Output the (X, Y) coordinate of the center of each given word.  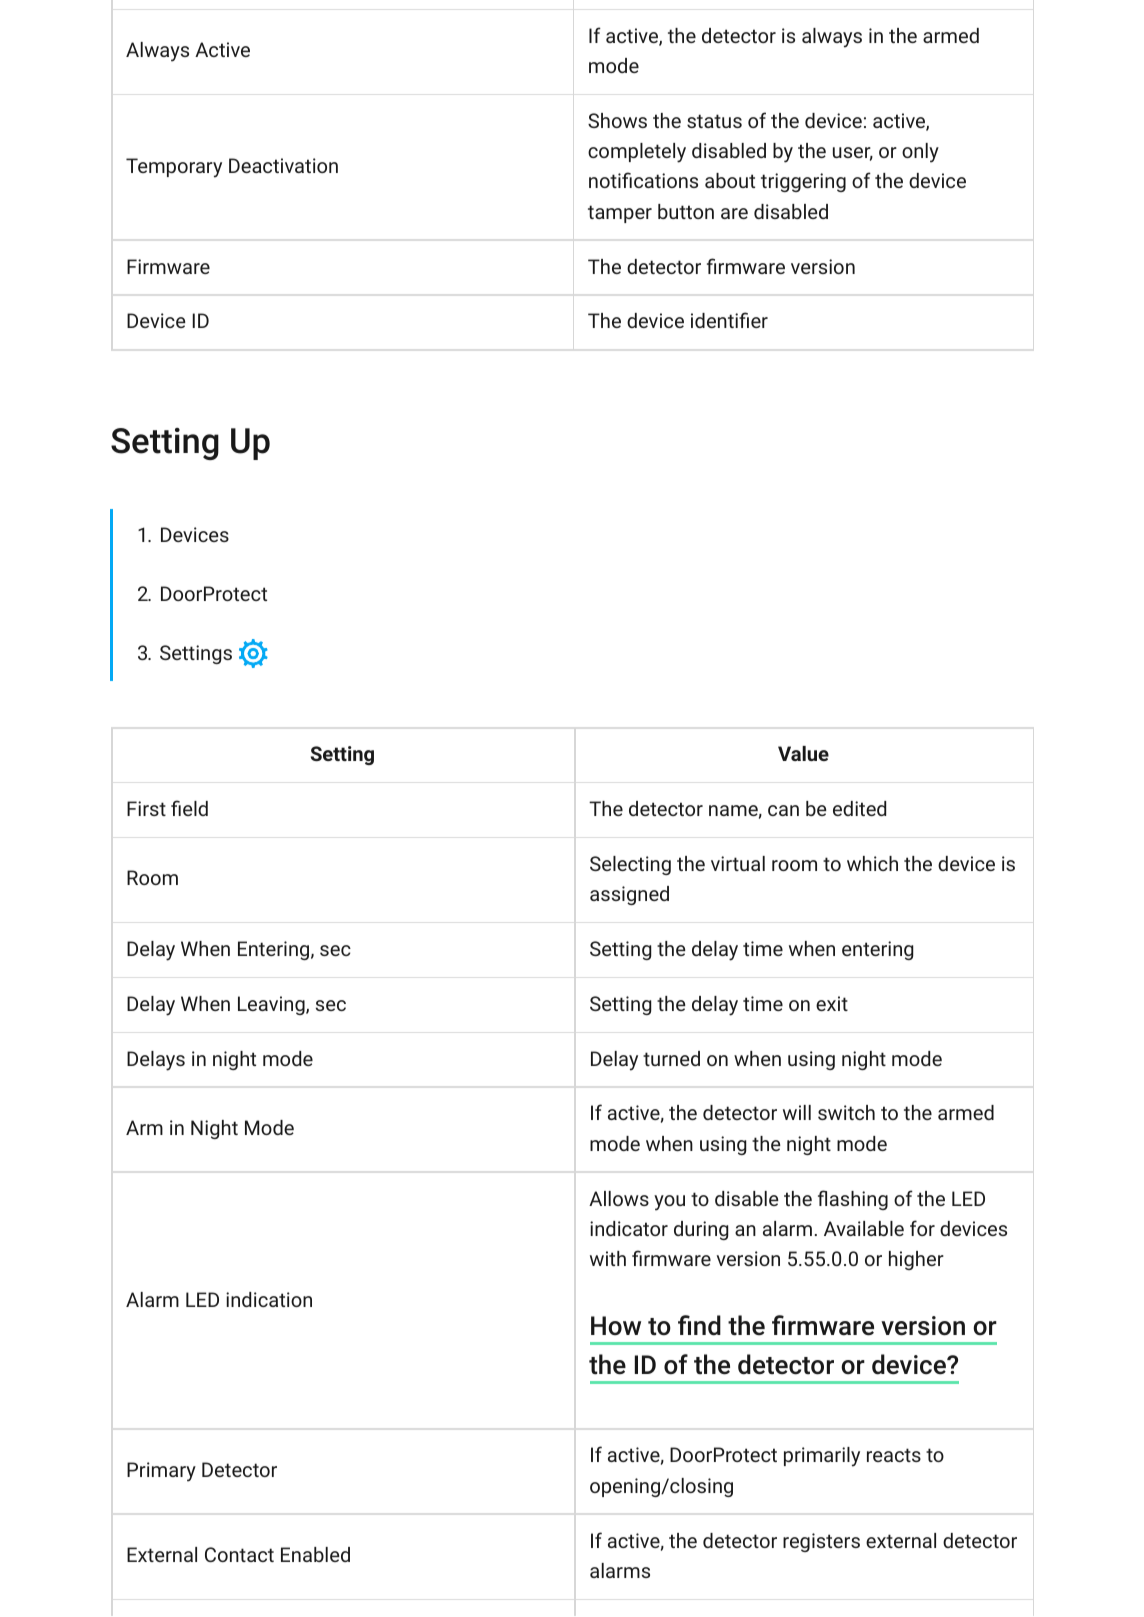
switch (846, 1112)
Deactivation (283, 165)
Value (803, 753)
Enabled (315, 1554)
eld (195, 808)
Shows (617, 120)
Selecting (630, 865)
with (608, 1258)
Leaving (272, 1005)
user (853, 154)
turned (671, 1058)
